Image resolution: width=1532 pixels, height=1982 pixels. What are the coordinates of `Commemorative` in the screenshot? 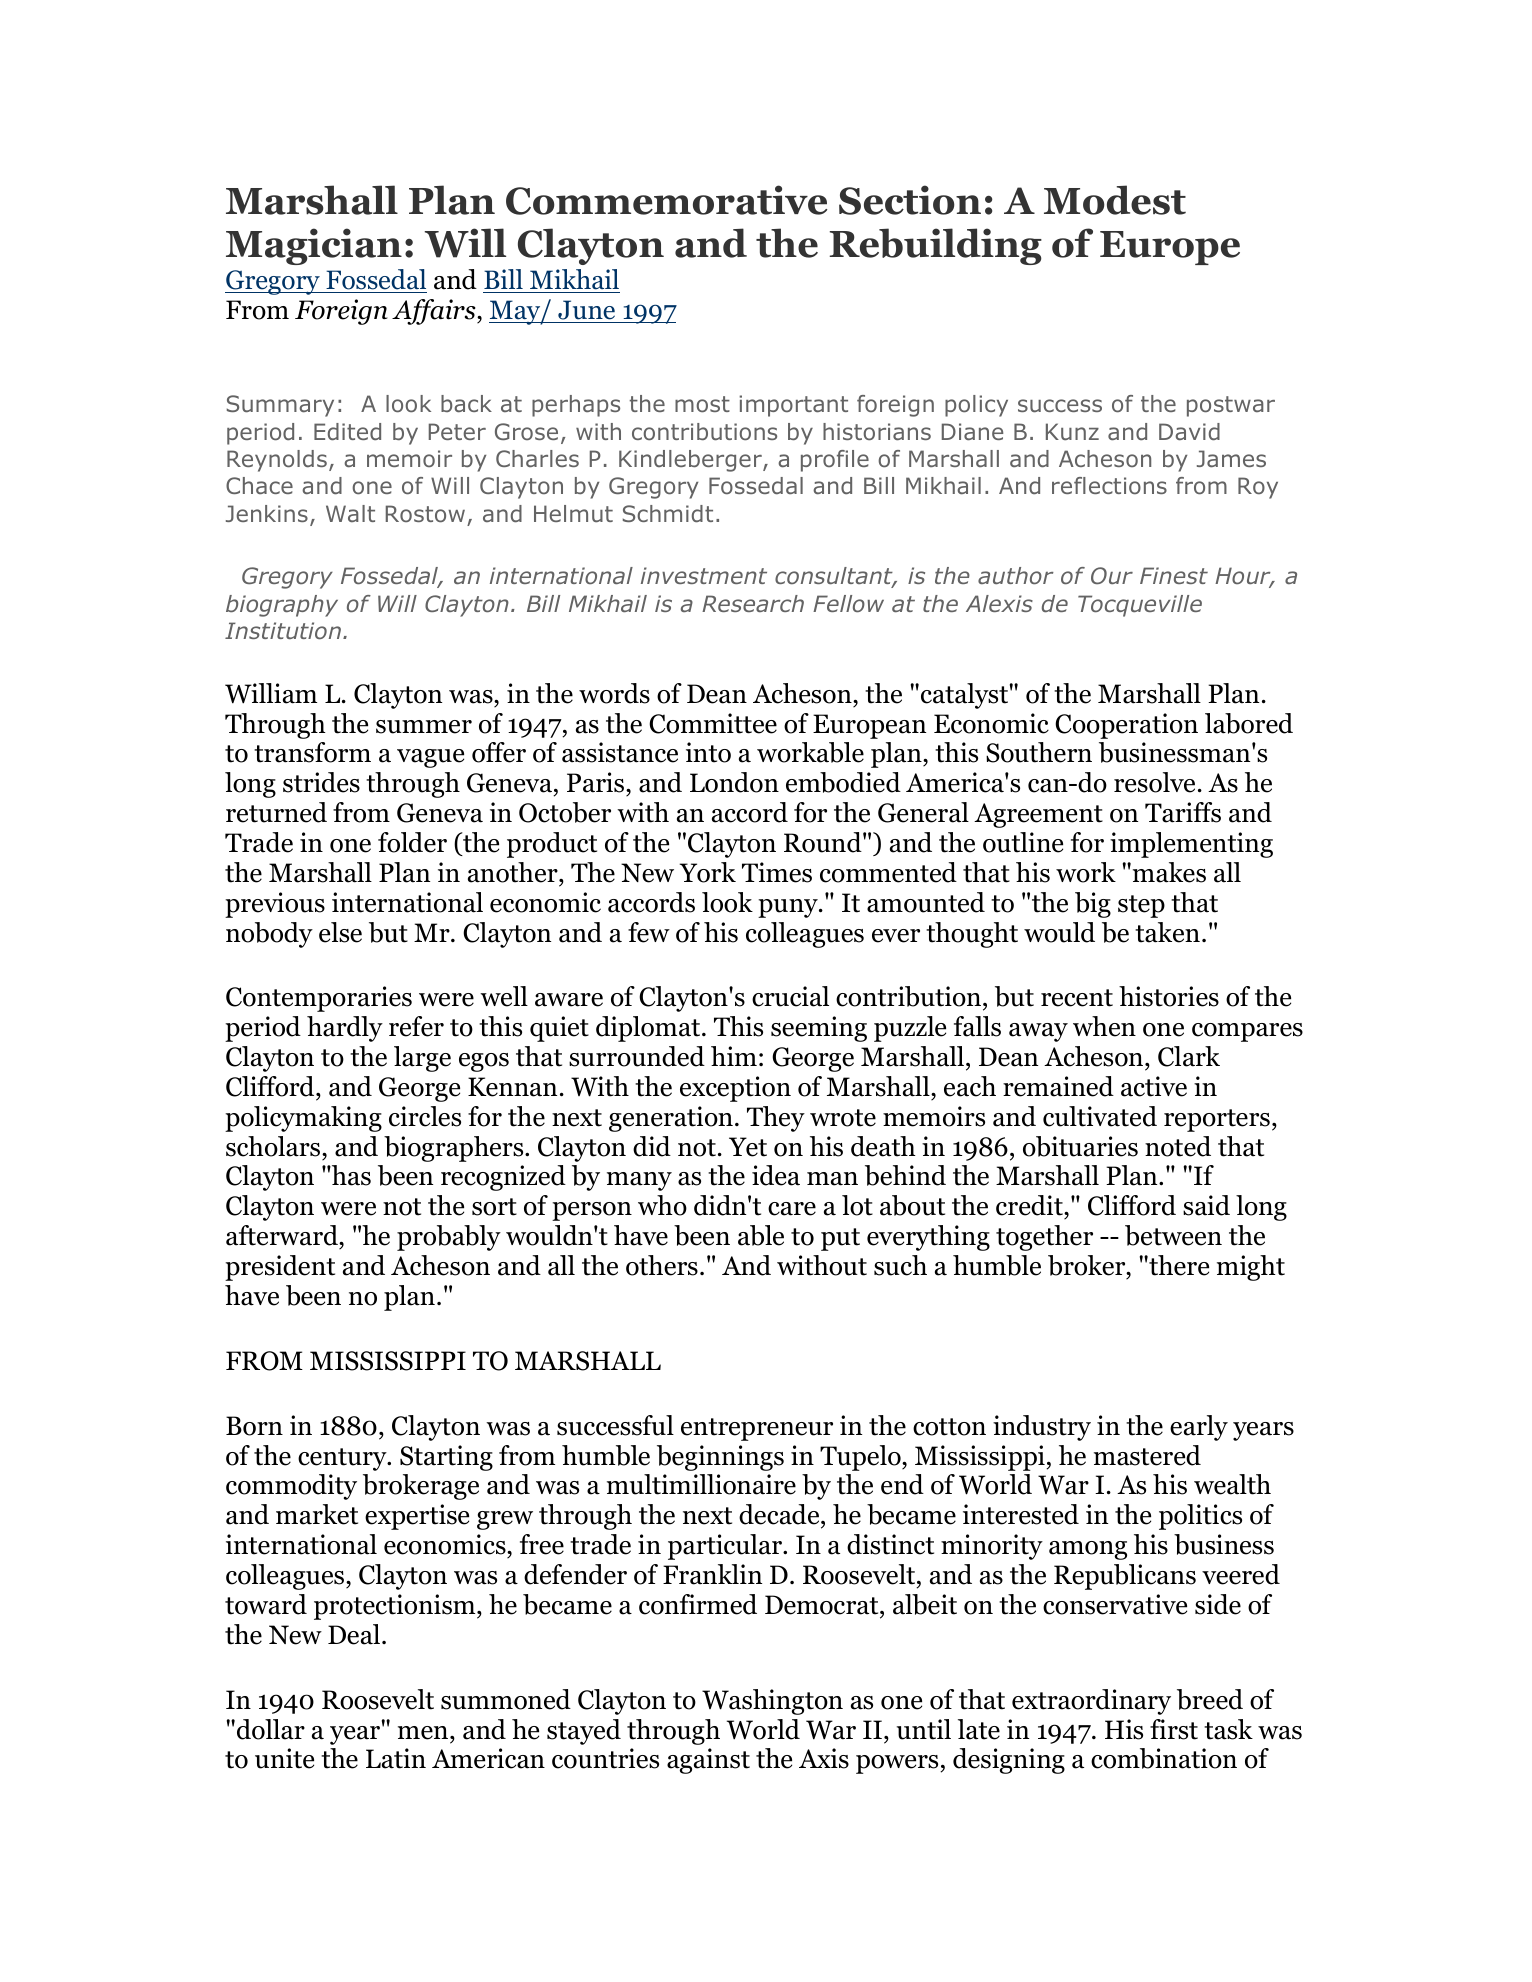 It's located at (666, 200).
